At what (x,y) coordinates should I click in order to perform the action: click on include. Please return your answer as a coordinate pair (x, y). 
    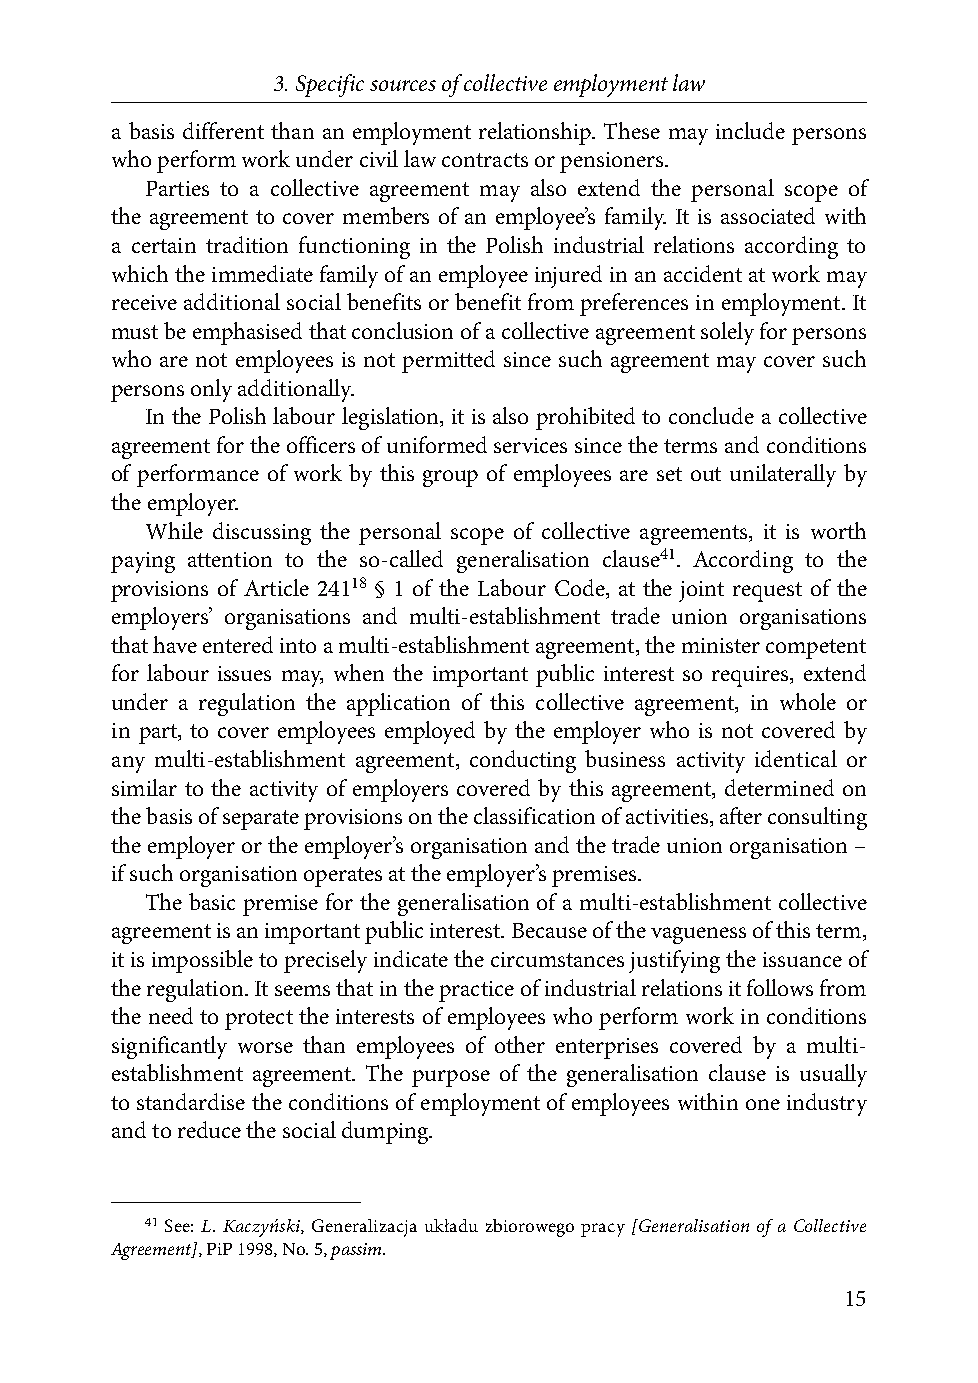
    Looking at the image, I should click on (750, 130).
